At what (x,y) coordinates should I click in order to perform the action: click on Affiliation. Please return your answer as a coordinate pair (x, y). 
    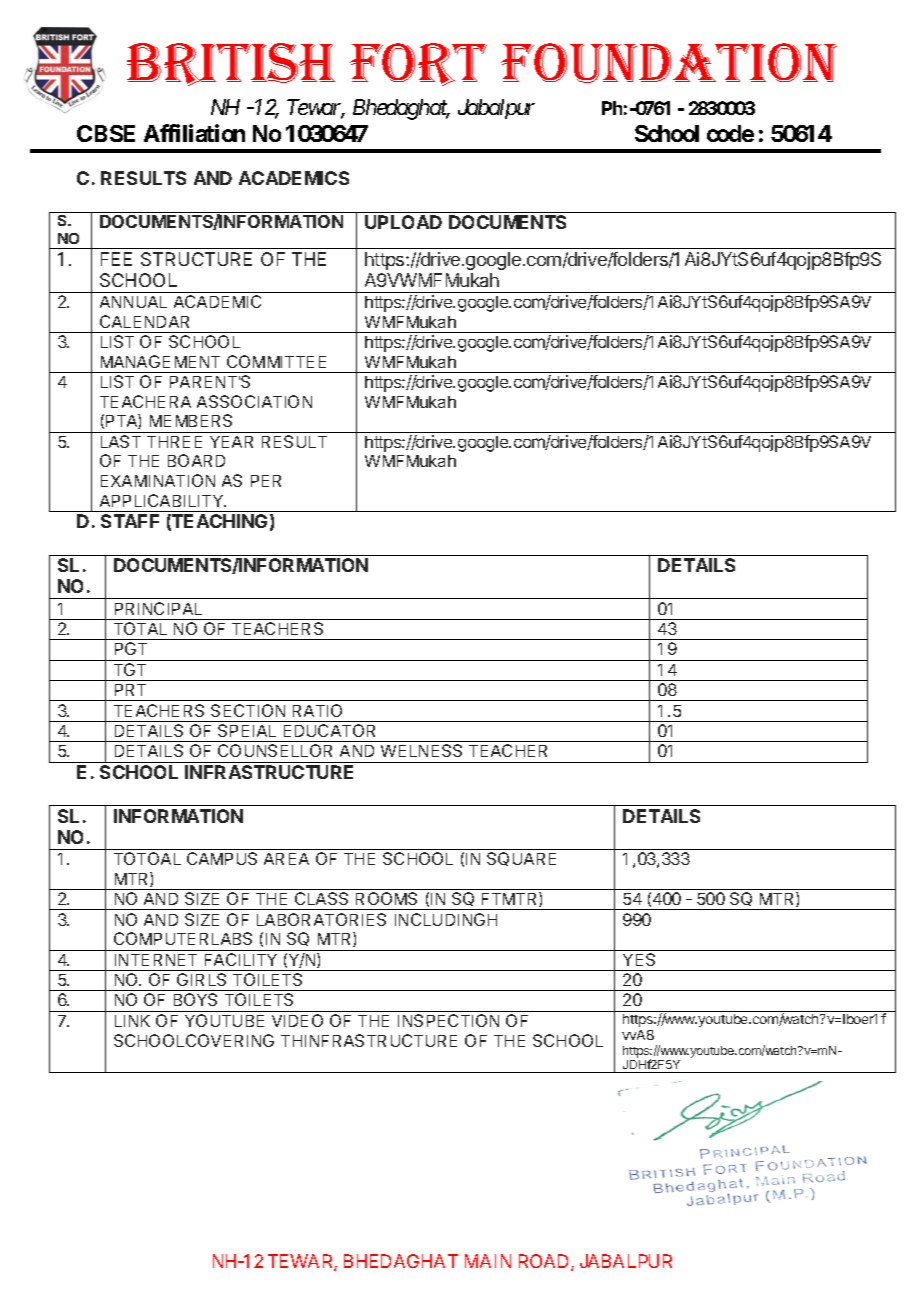
    Looking at the image, I should click on (194, 133).
